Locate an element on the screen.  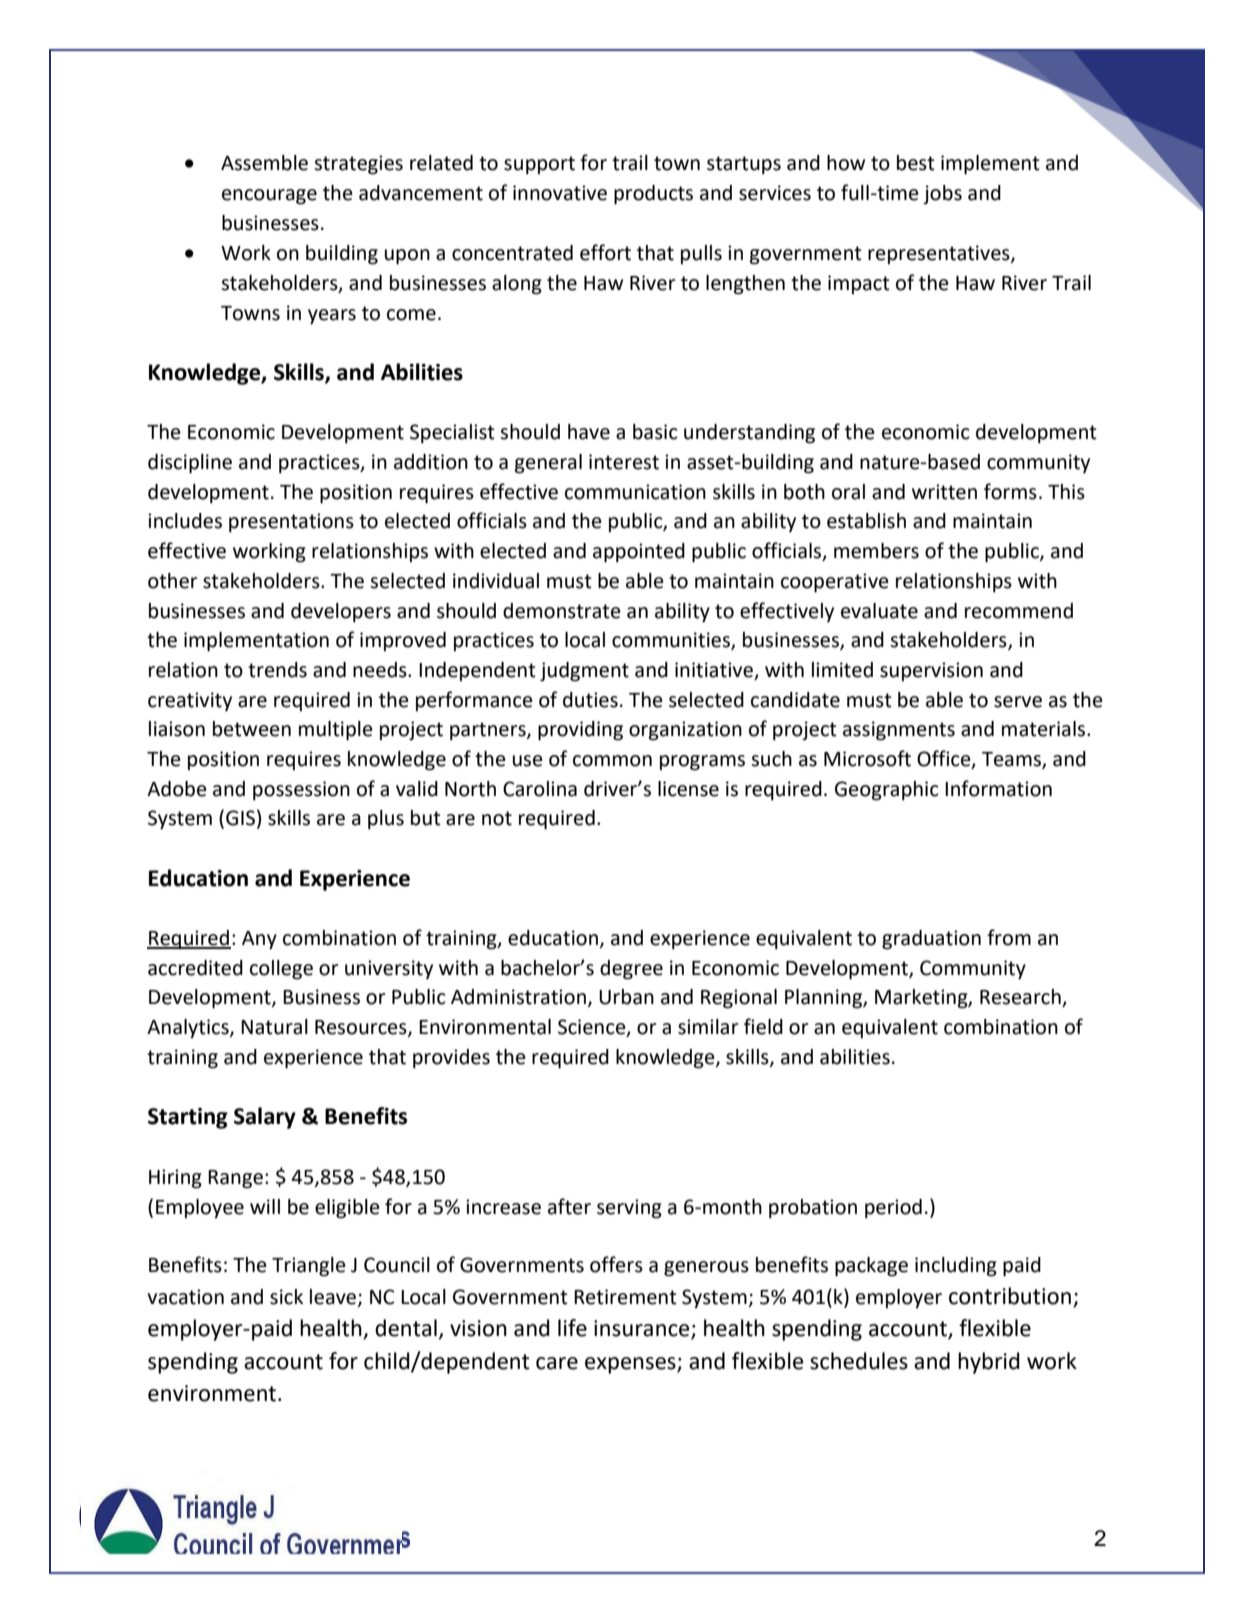
sick is located at coordinates (286, 1297).
